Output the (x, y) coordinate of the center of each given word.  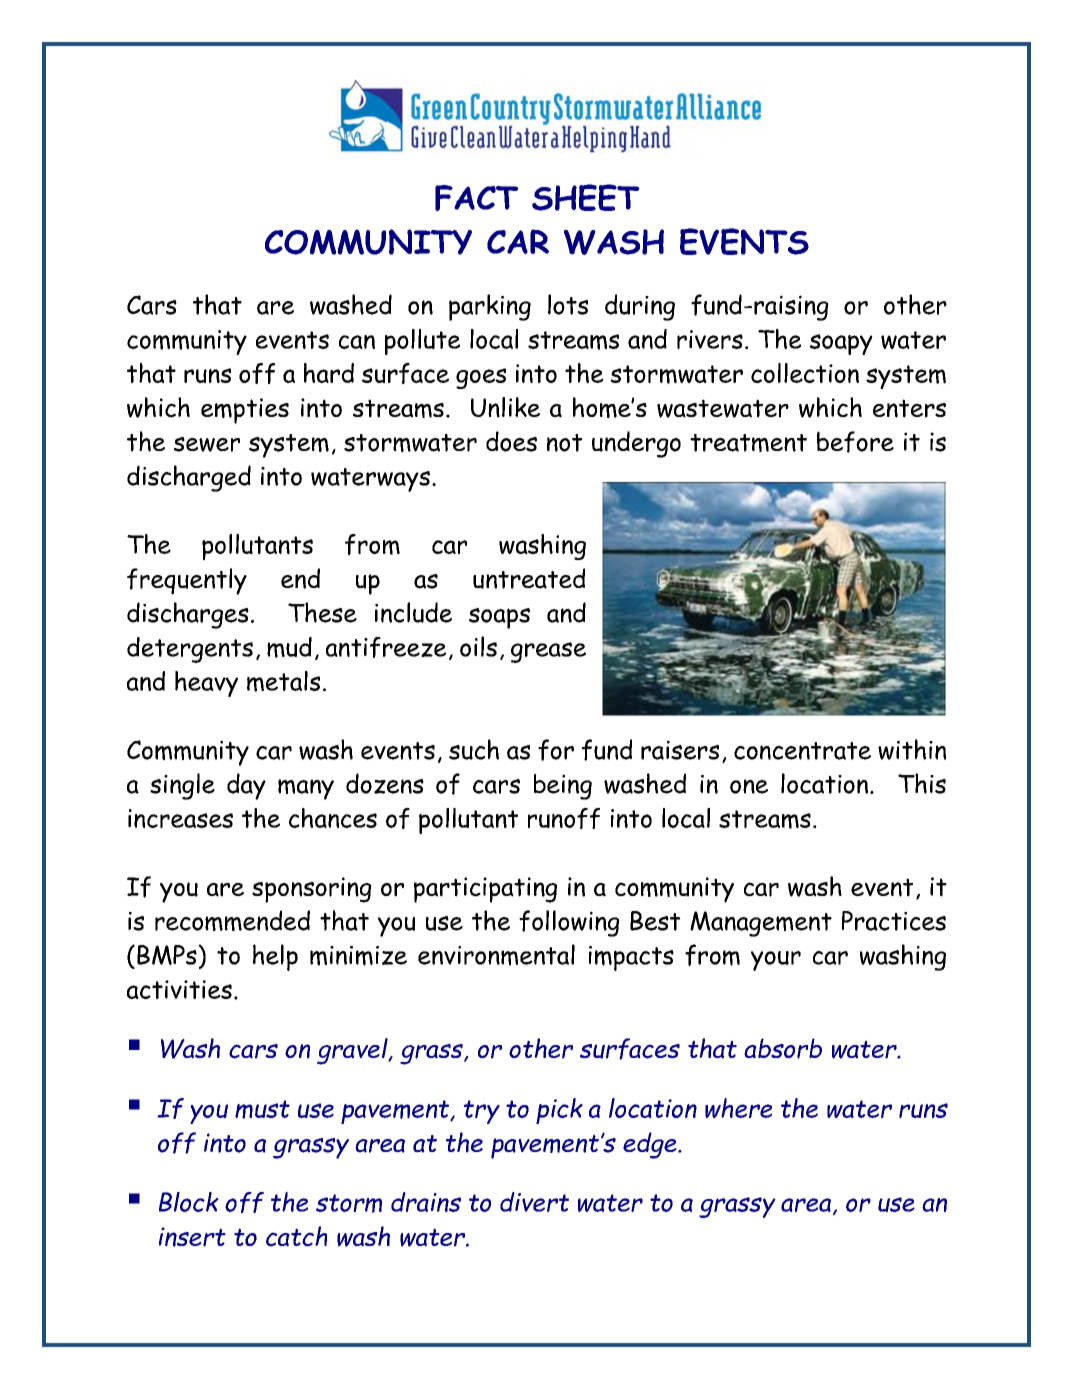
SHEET (586, 197)
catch (296, 1236)
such (474, 749)
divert (534, 1202)
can (357, 342)
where (738, 1108)
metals (283, 681)
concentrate (802, 751)
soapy (841, 344)
